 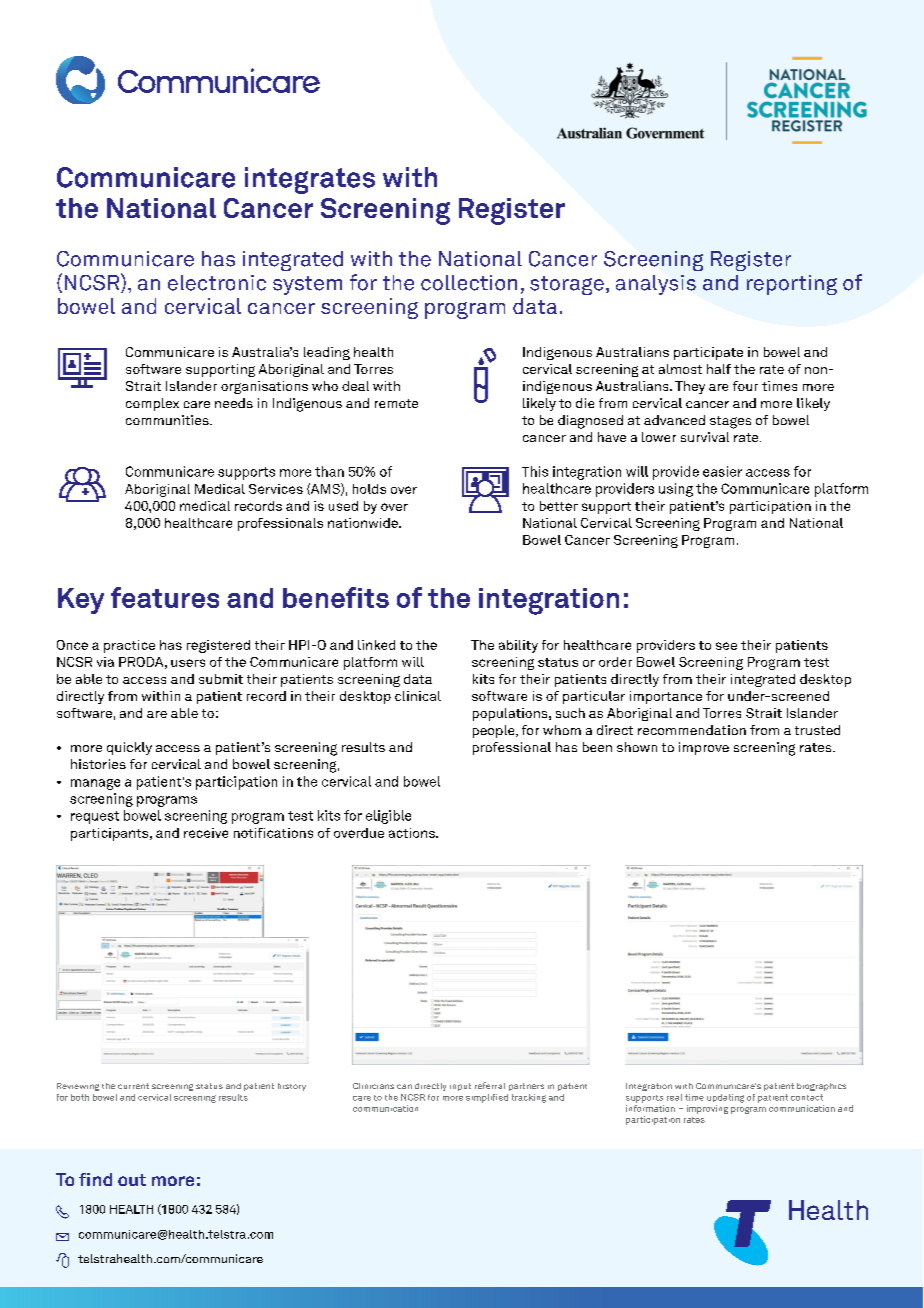 I want to click on improve, so click(x=704, y=748).
